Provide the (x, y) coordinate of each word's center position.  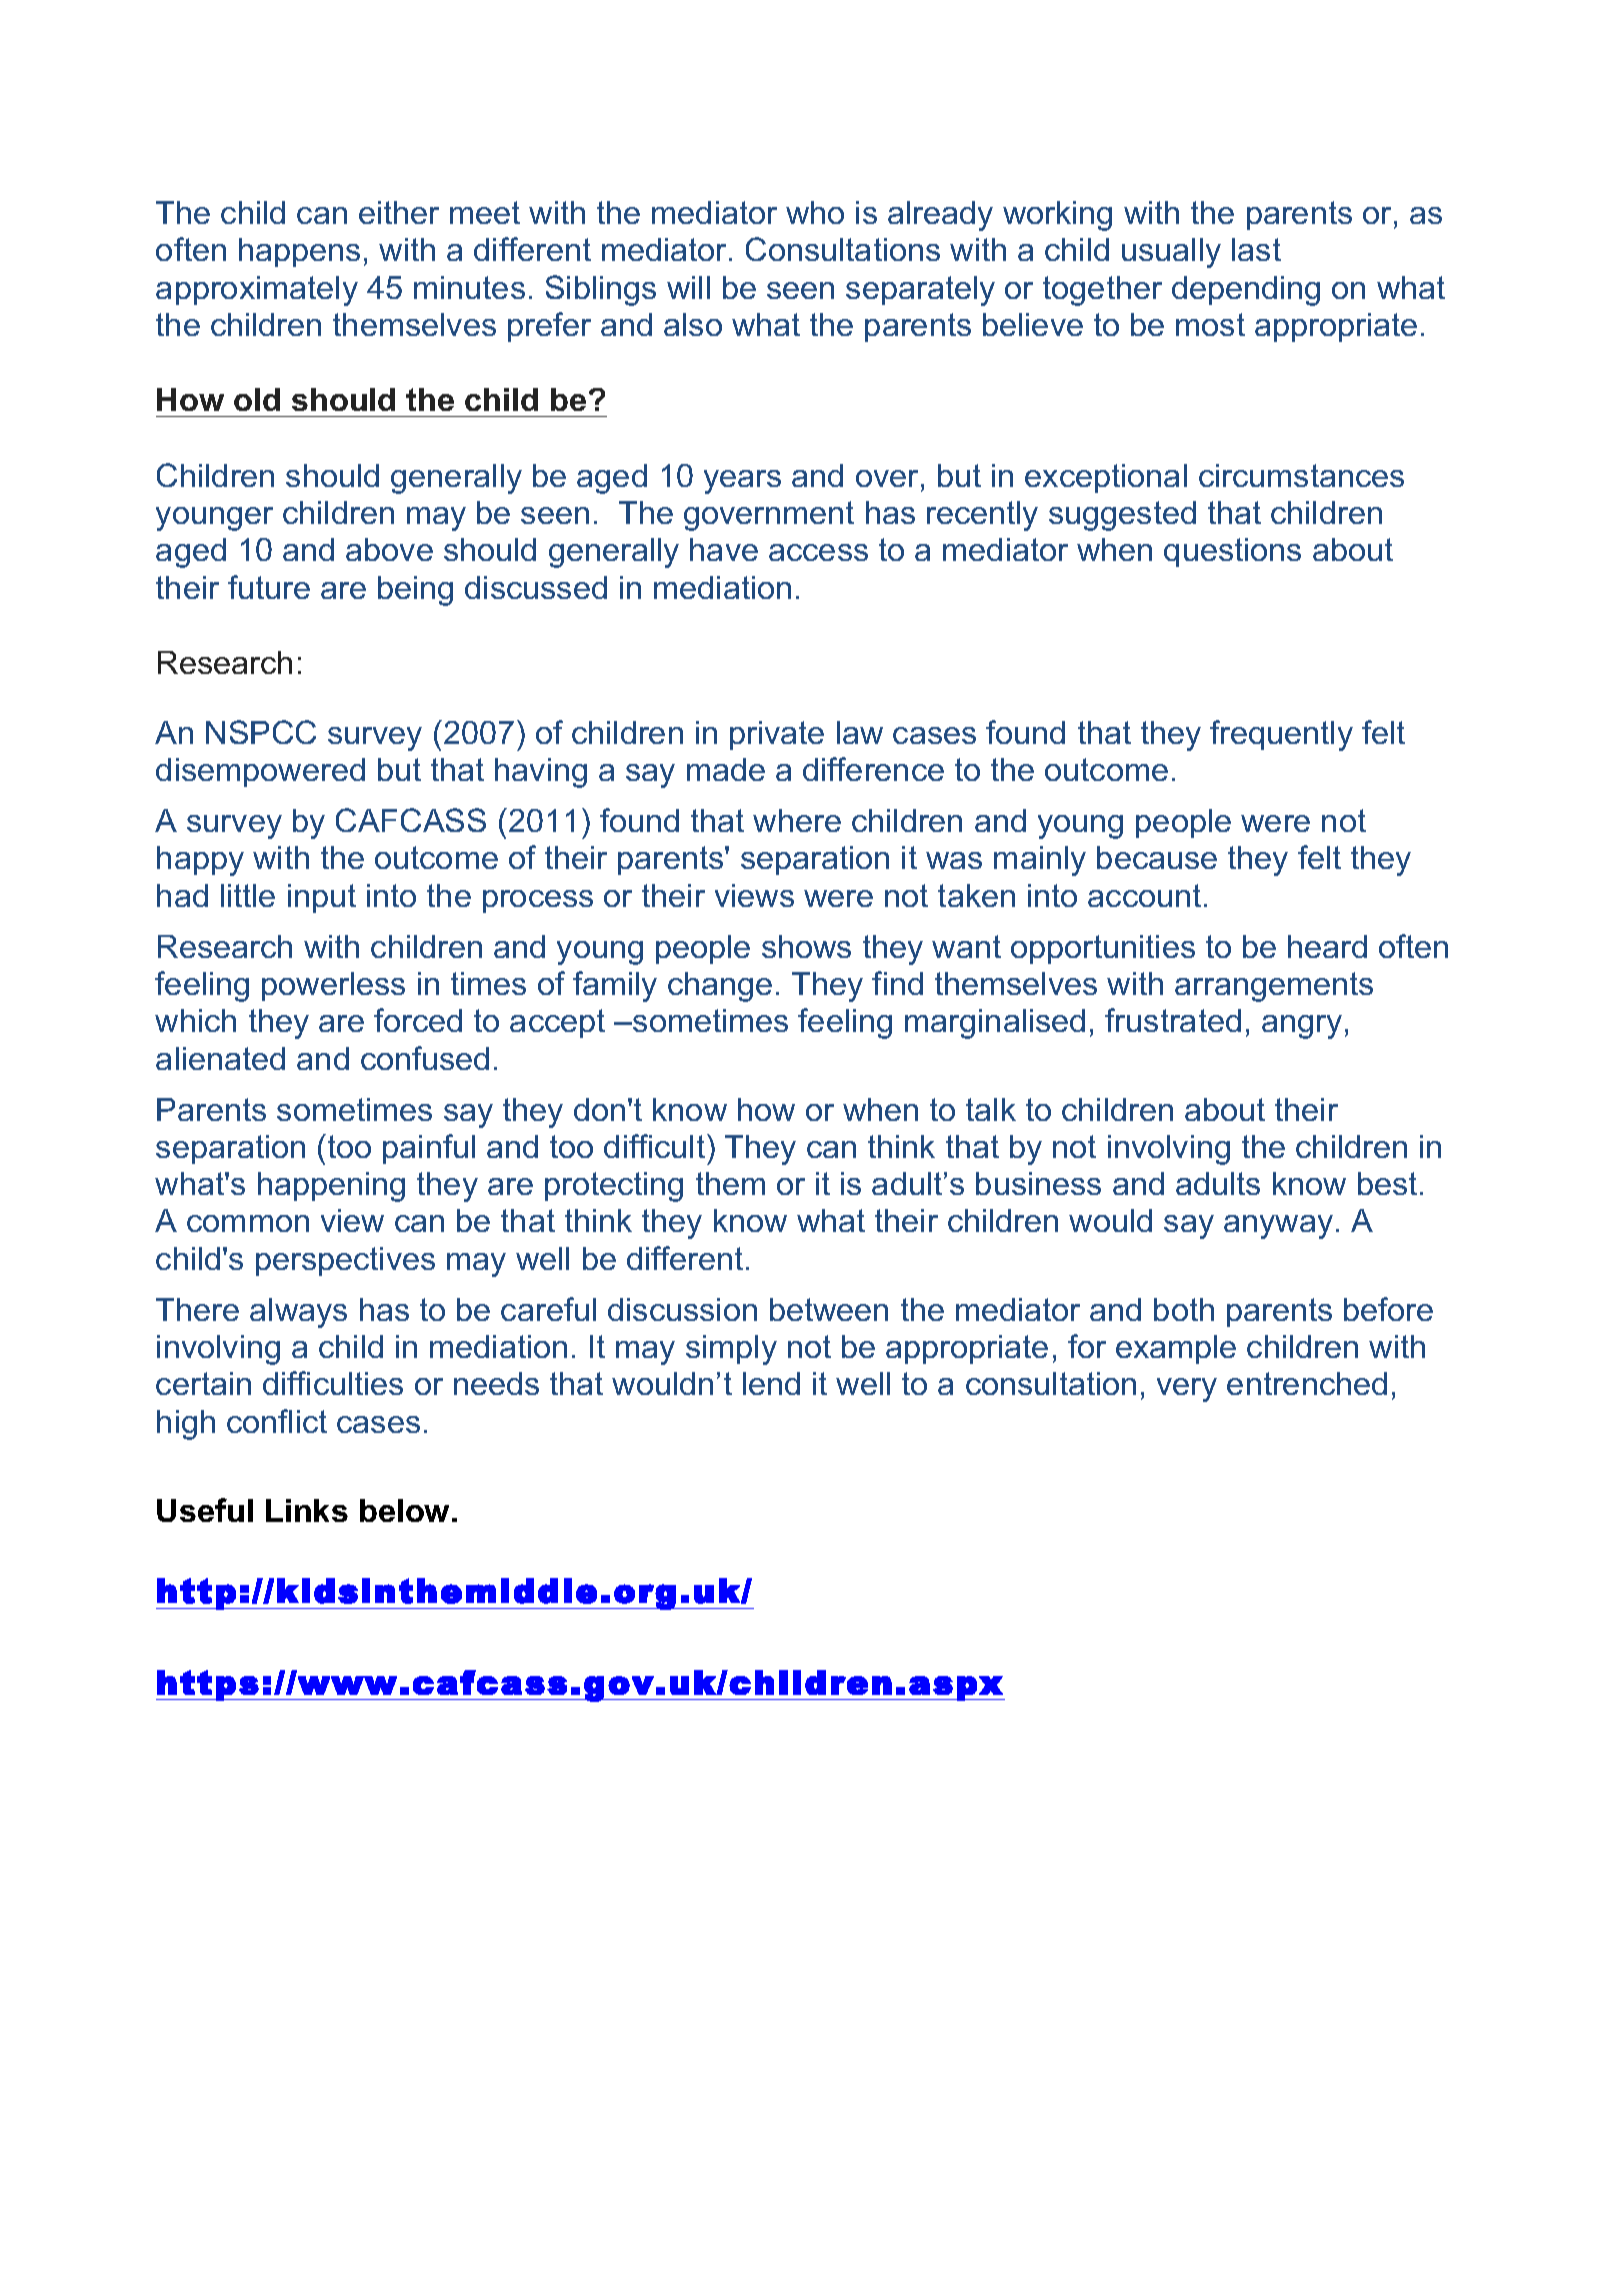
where (797, 820)
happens (299, 252)
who (815, 212)
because (1157, 857)
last (1256, 249)
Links (307, 1510)
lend (771, 1383)
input (322, 898)
